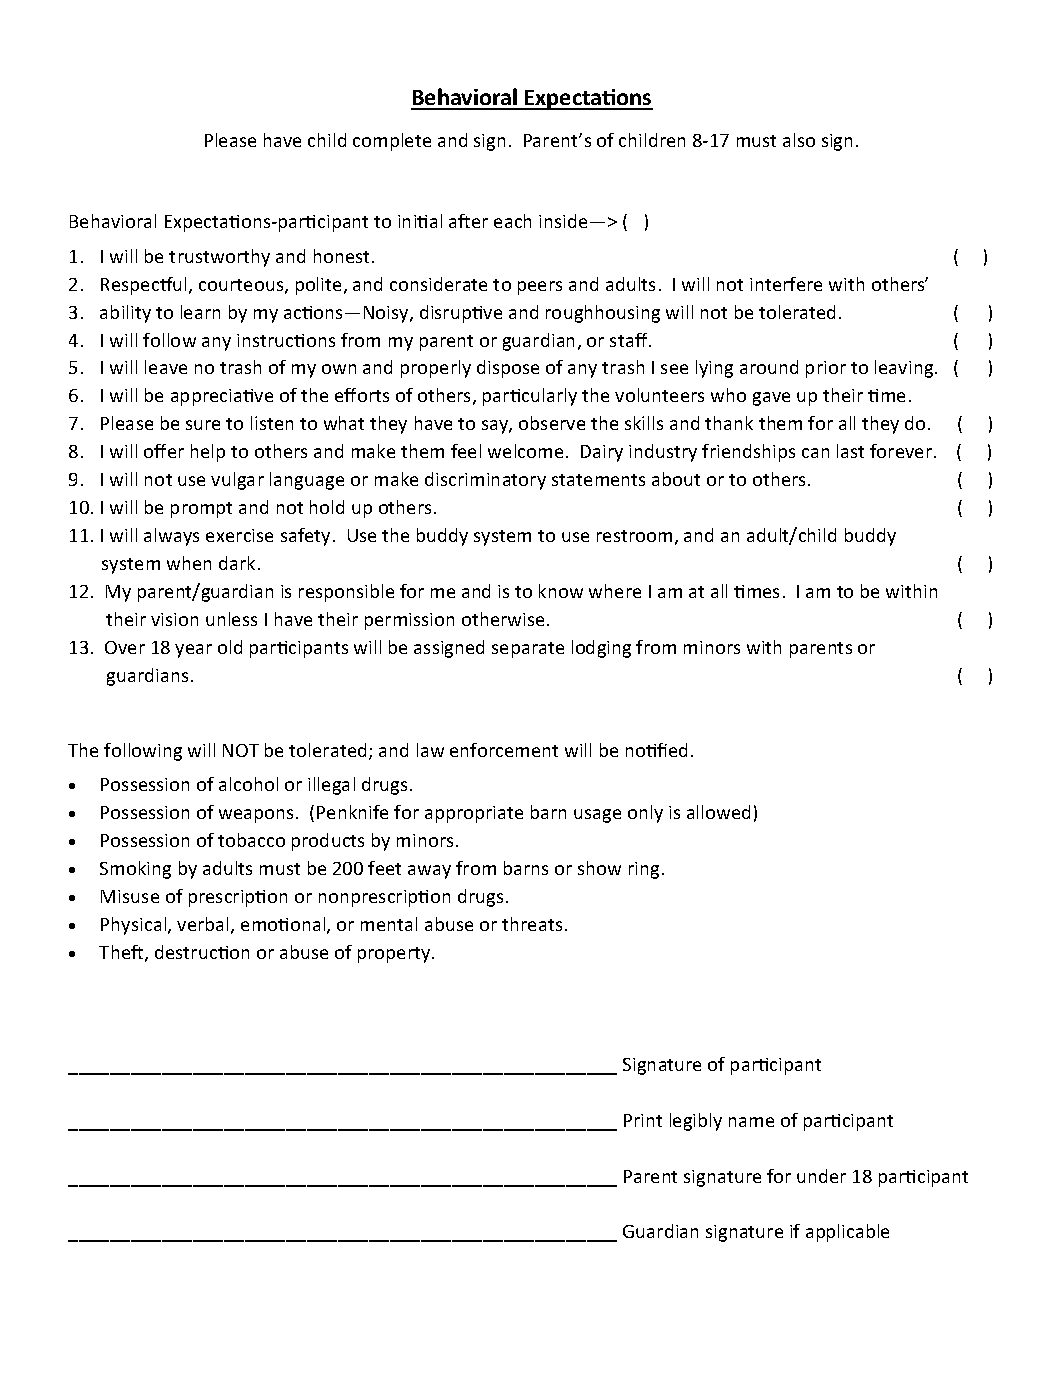  Describe the element at coordinates (799, 140) in the screenshot. I see `also` at that location.
